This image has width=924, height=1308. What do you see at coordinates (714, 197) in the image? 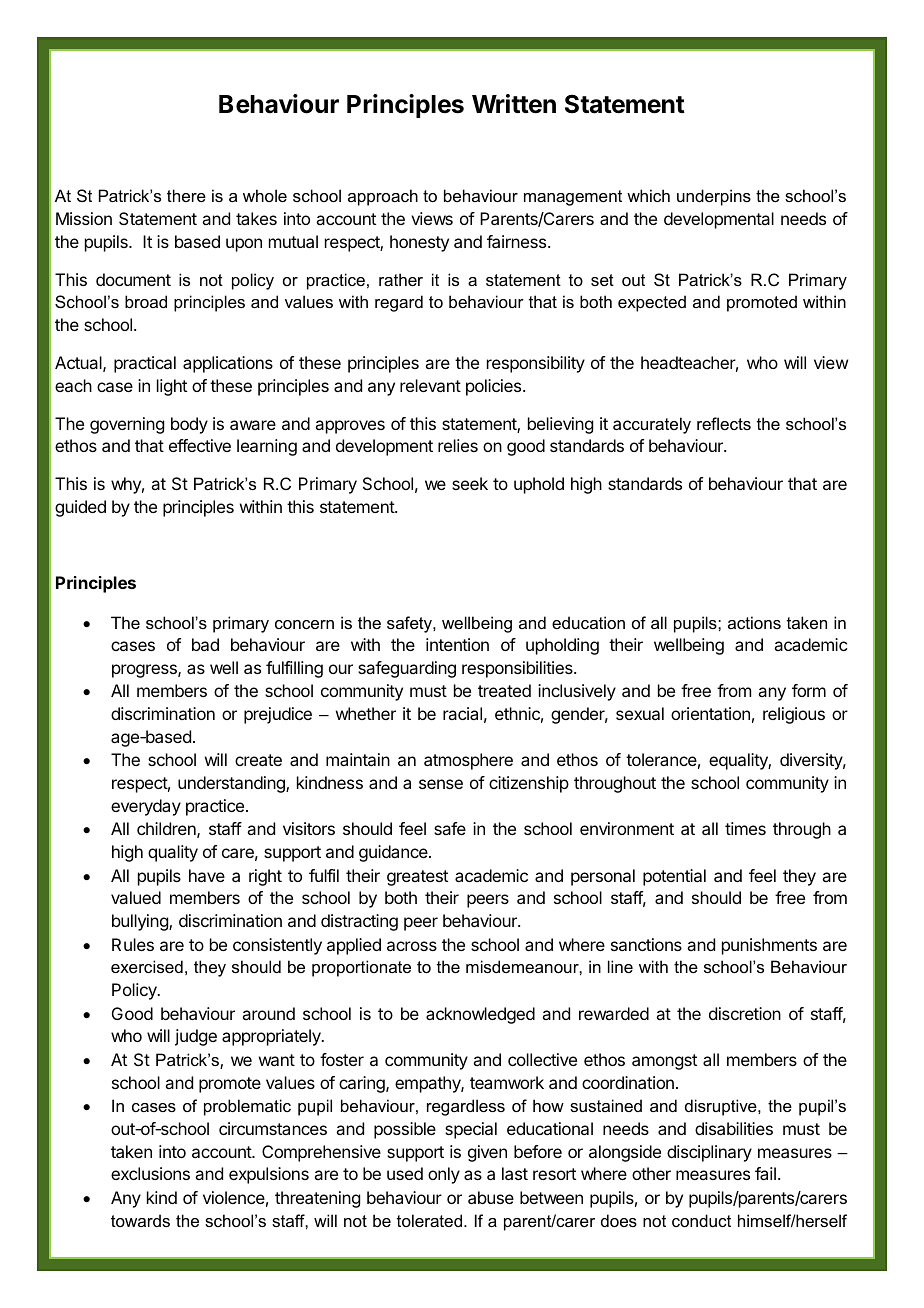
I see `underpins` at bounding box center [714, 197].
